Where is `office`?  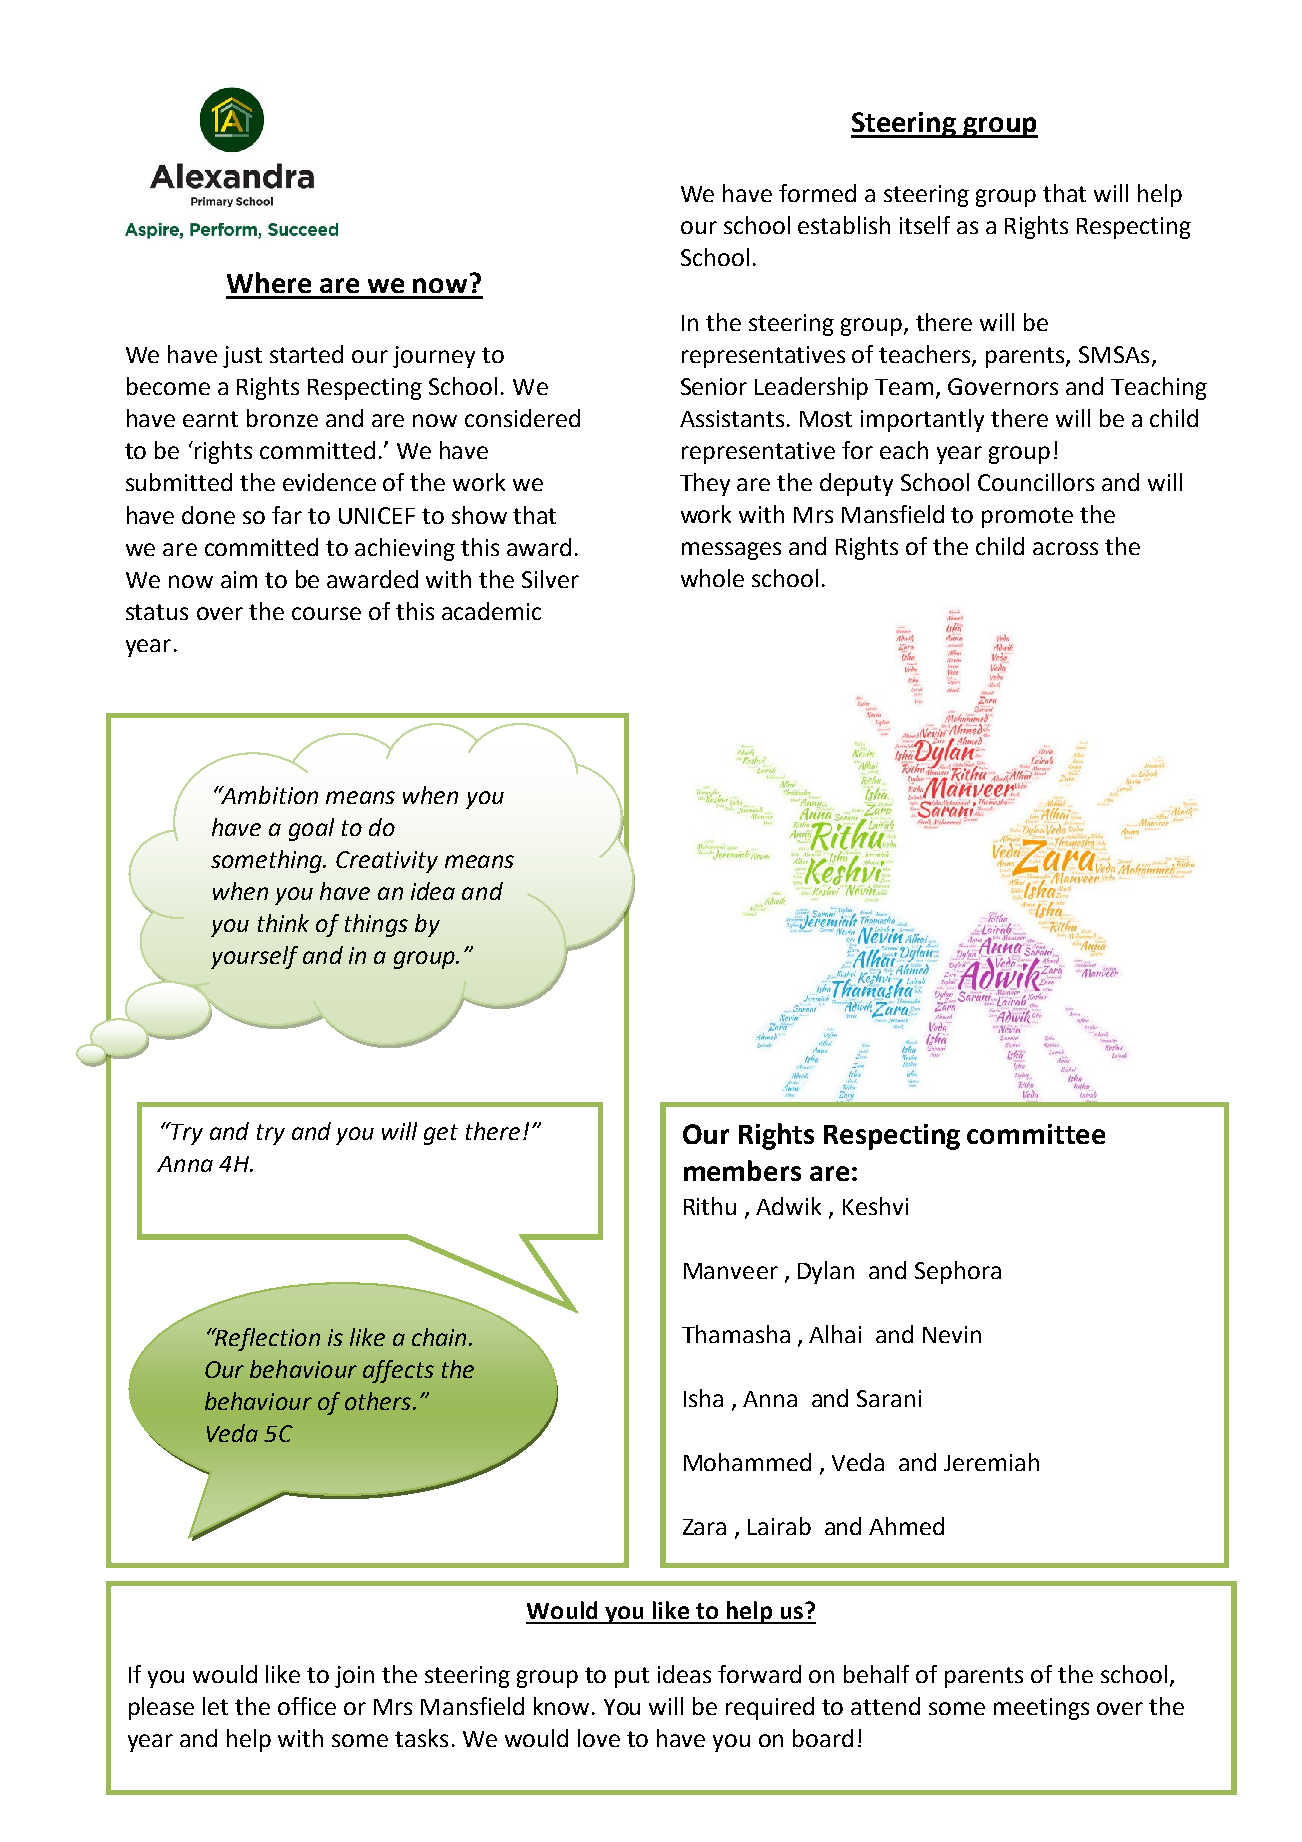 office is located at coordinates (307, 1706).
